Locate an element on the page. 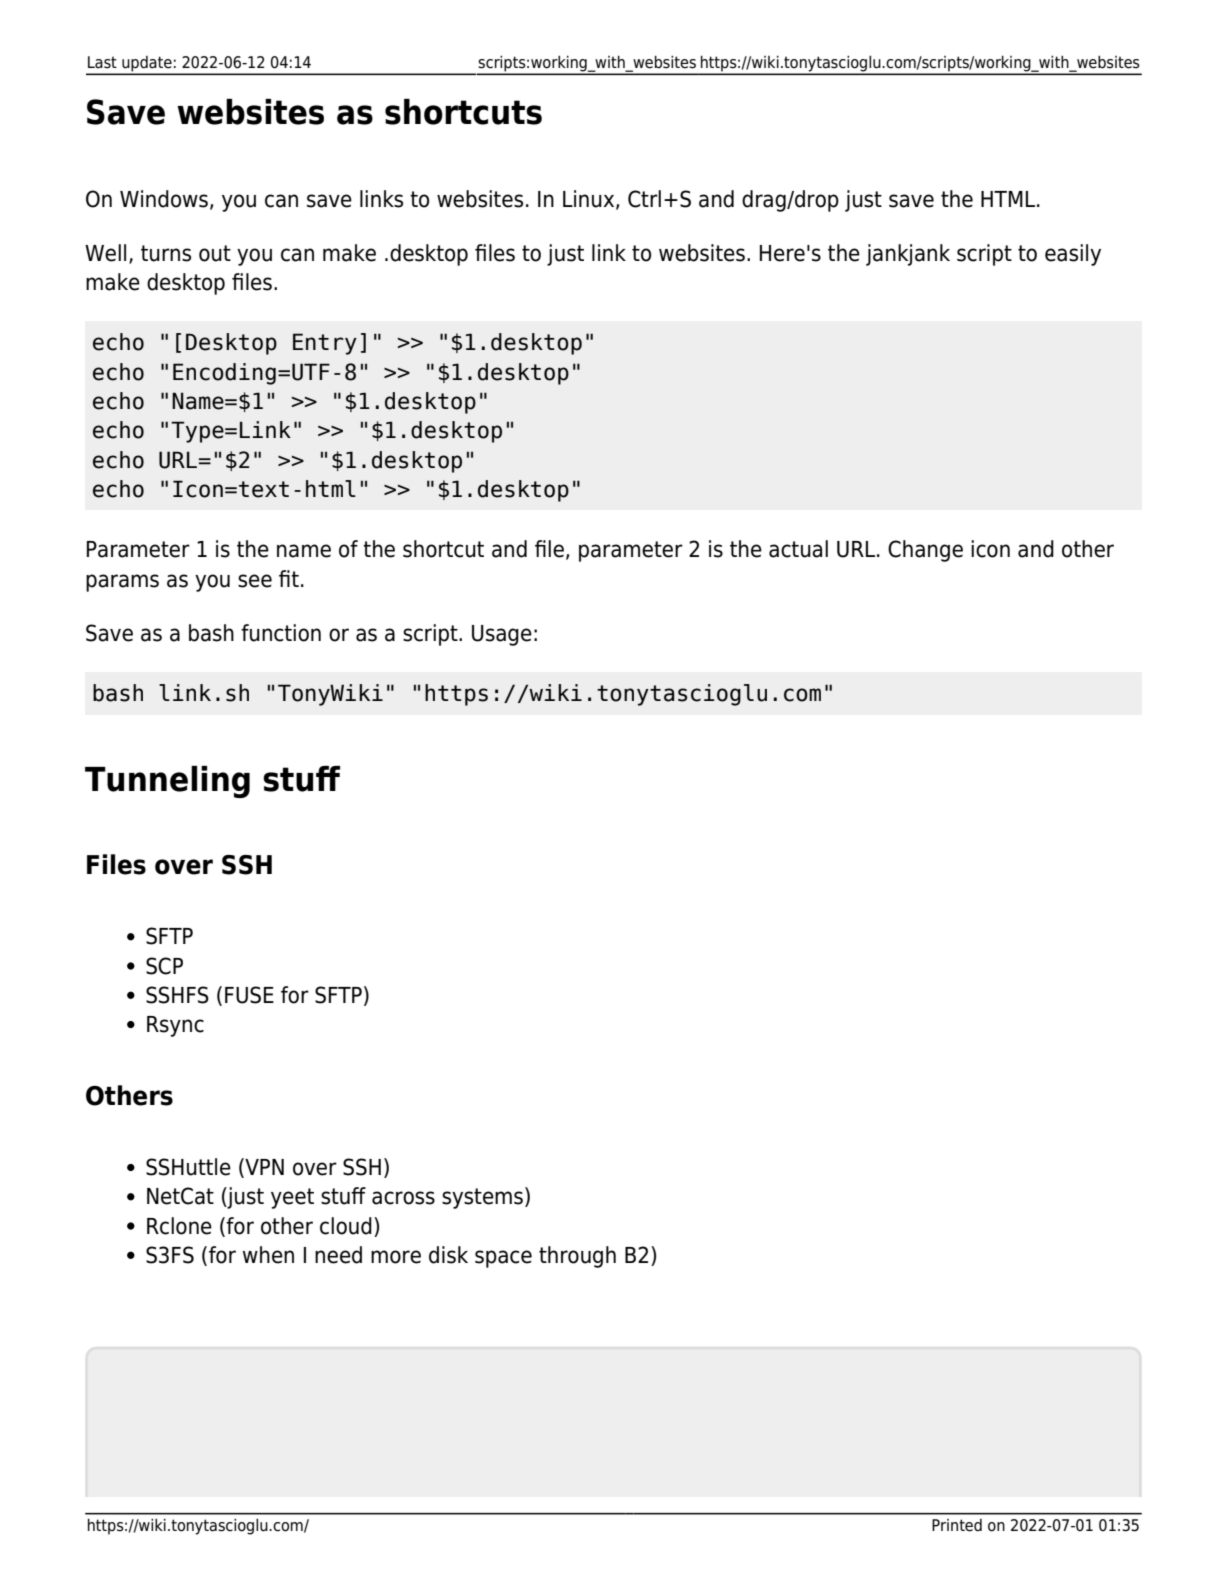  through is located at coordinates (577, 1257).
